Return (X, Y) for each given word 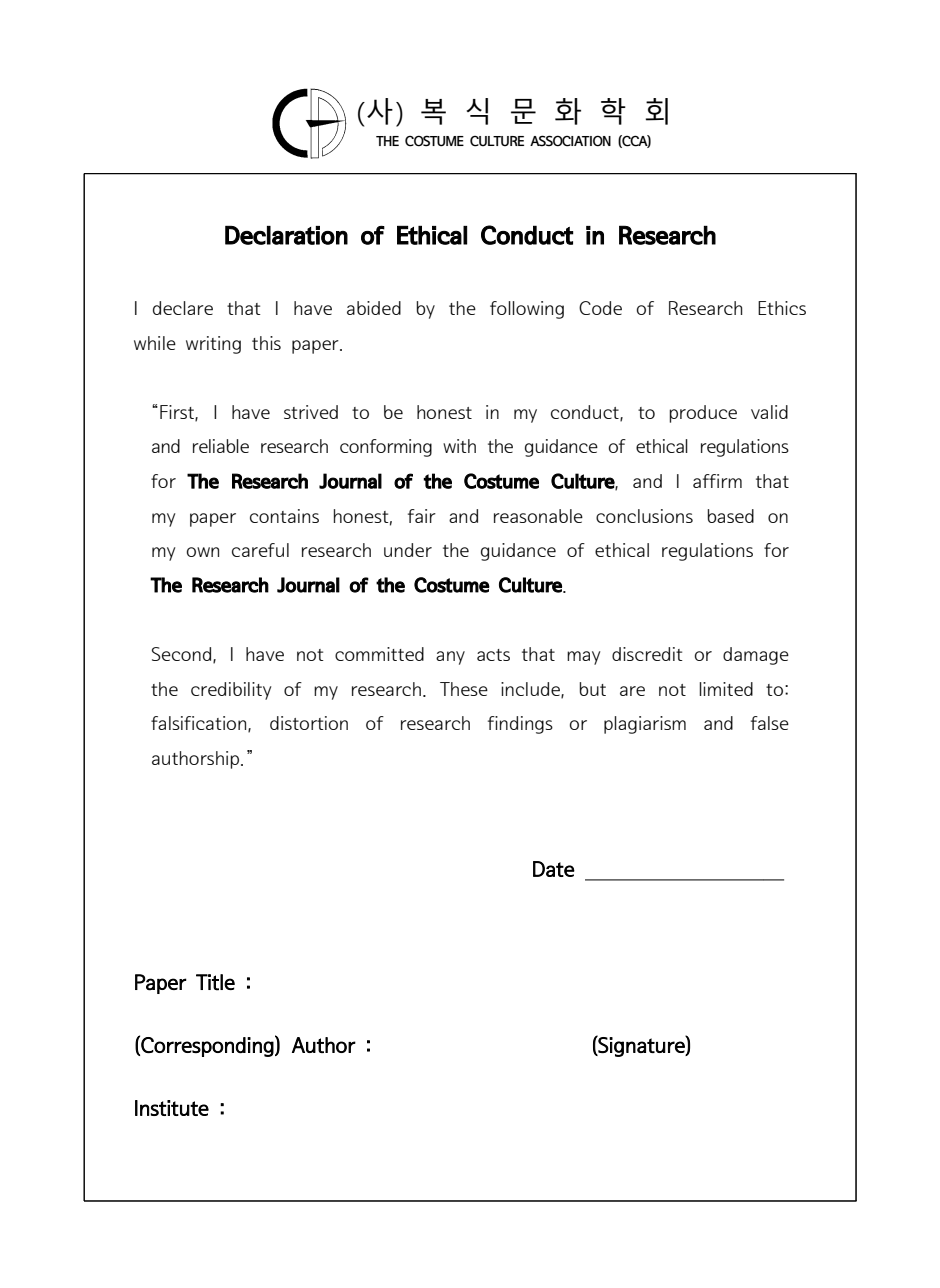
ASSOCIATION (570, 141)
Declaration (286, 235)
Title (215, 982)
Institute (172, 1108)
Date (554, 869)
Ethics (782, 308)
